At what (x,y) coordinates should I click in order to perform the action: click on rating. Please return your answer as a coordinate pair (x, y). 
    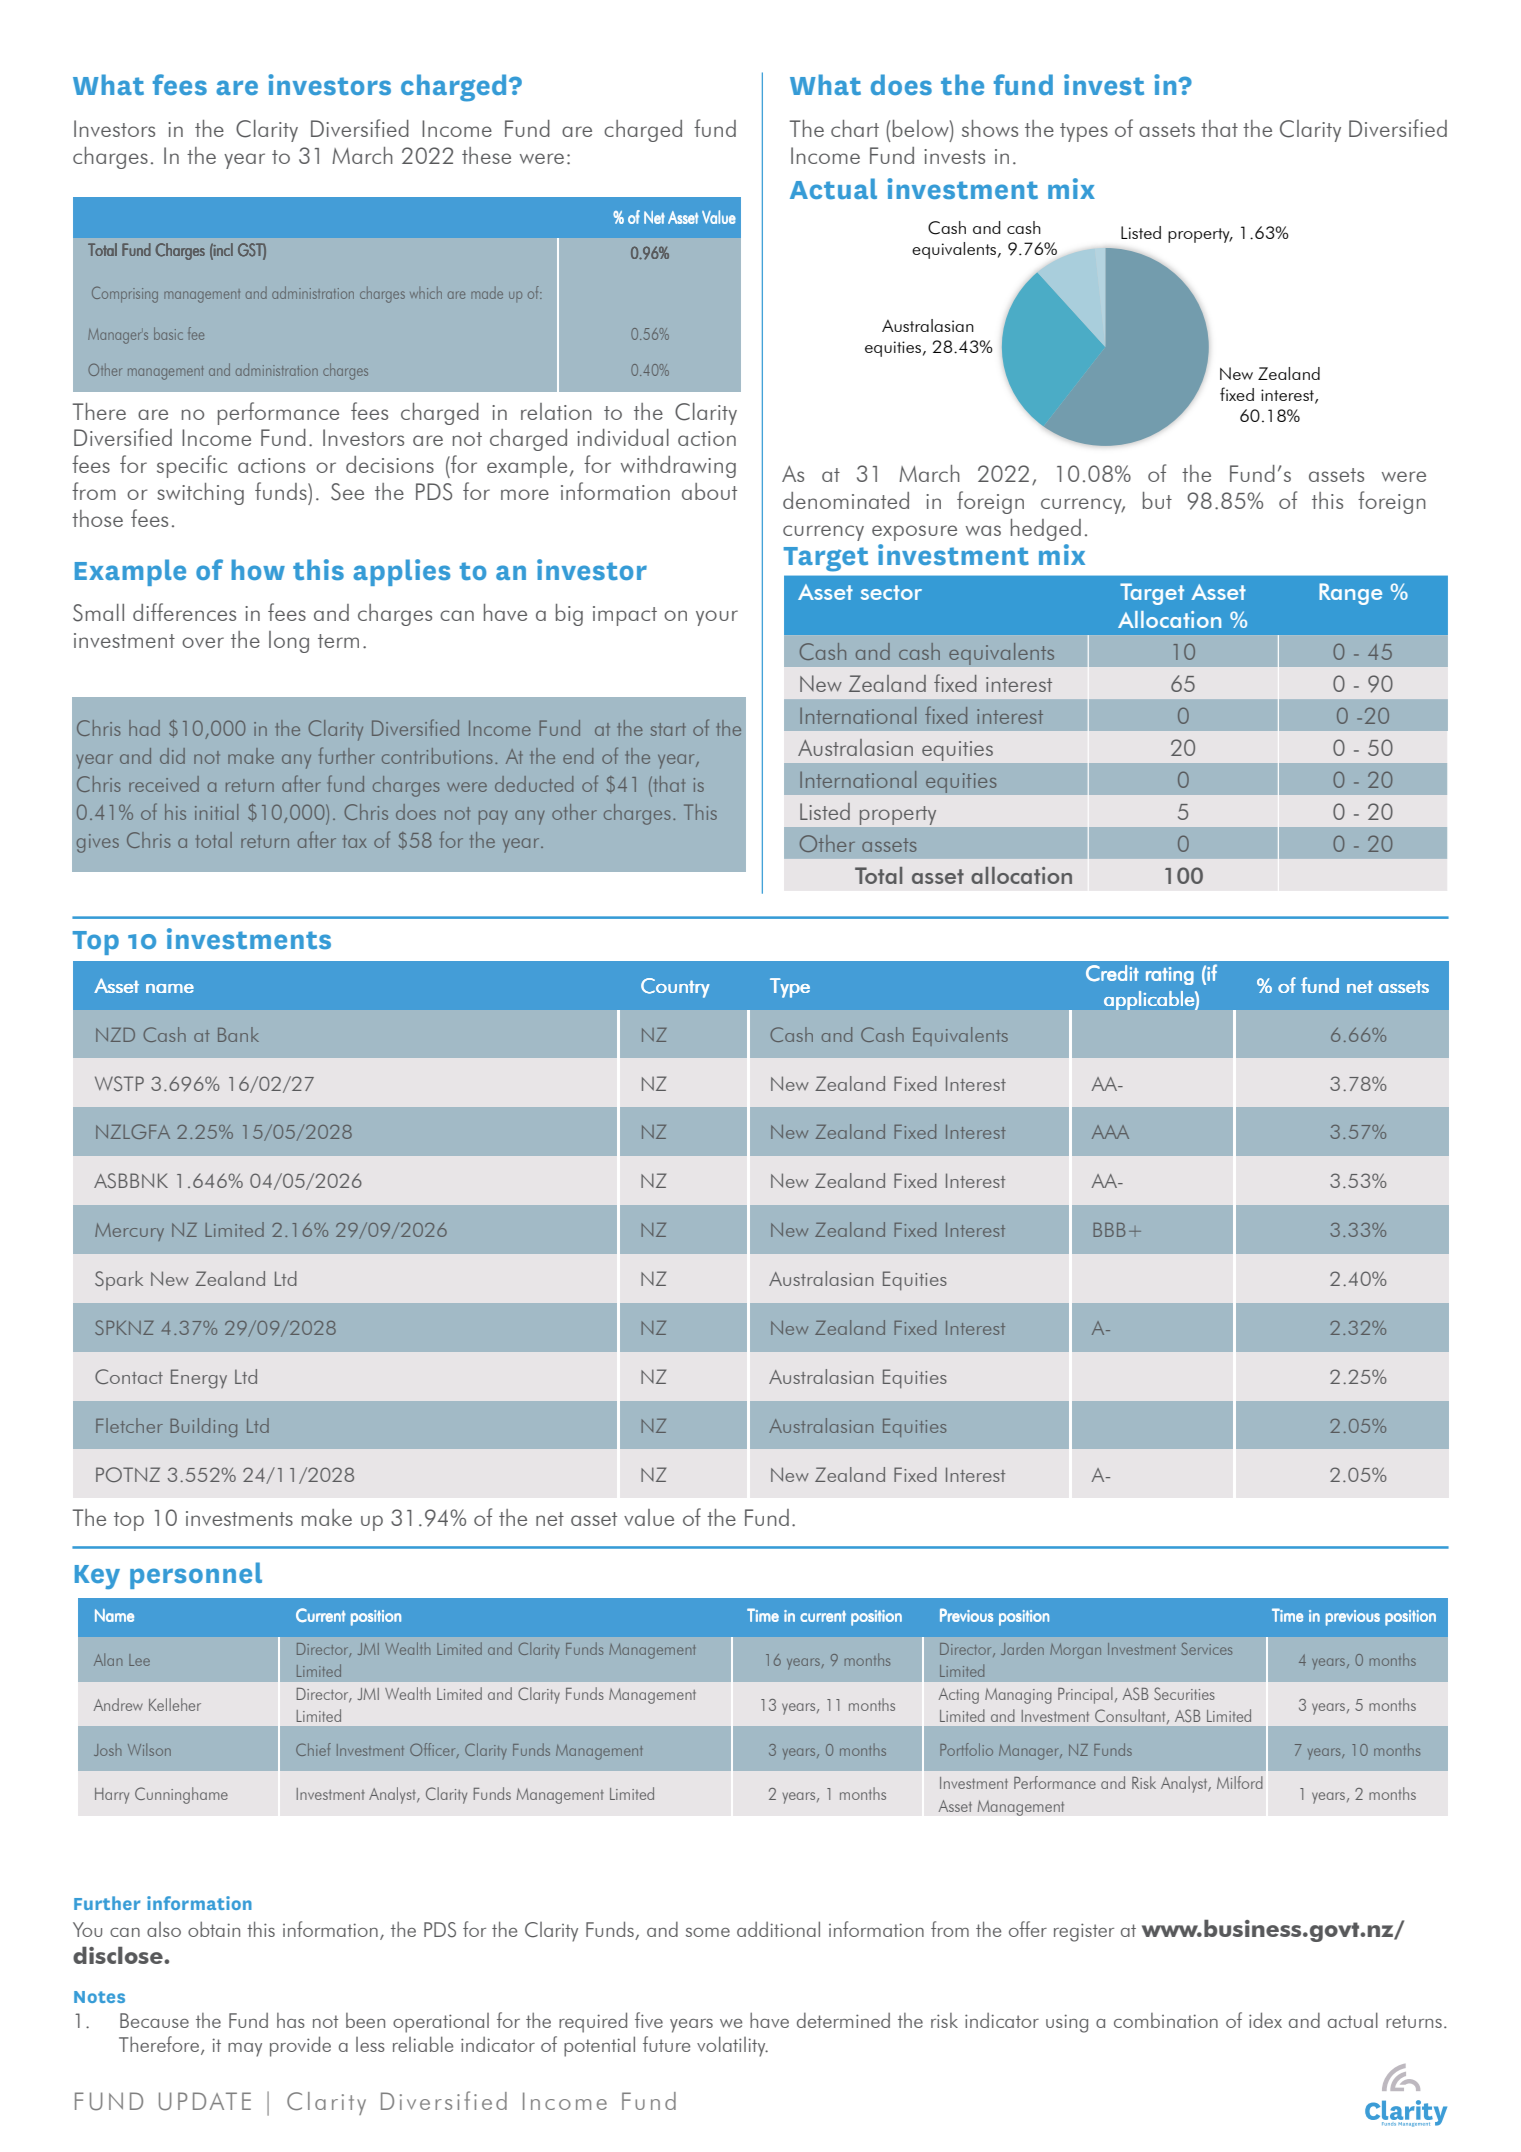
    Looking at the image, I should click on (1170, 976).
